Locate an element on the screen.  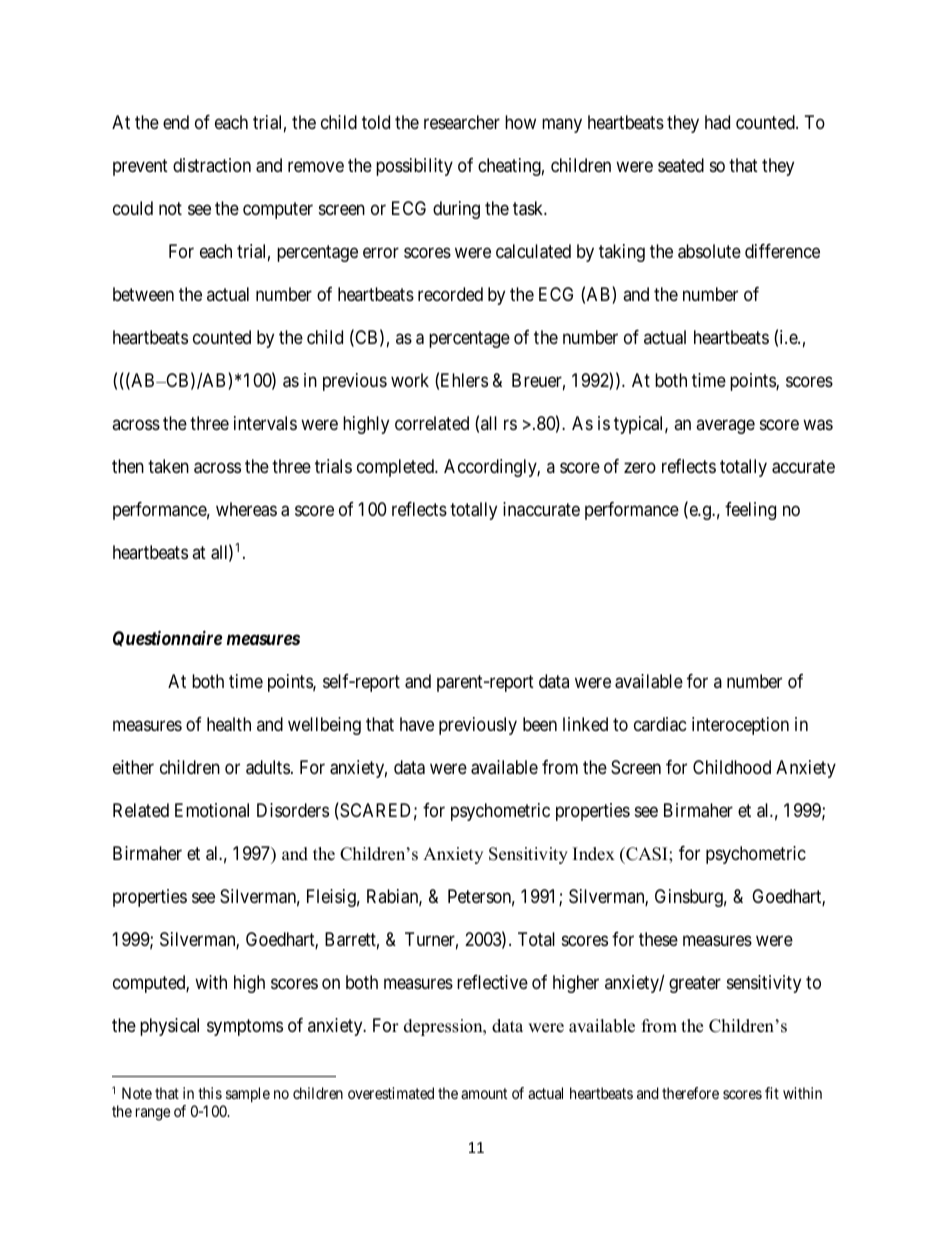
completed is located at coordinates (396, 468).
